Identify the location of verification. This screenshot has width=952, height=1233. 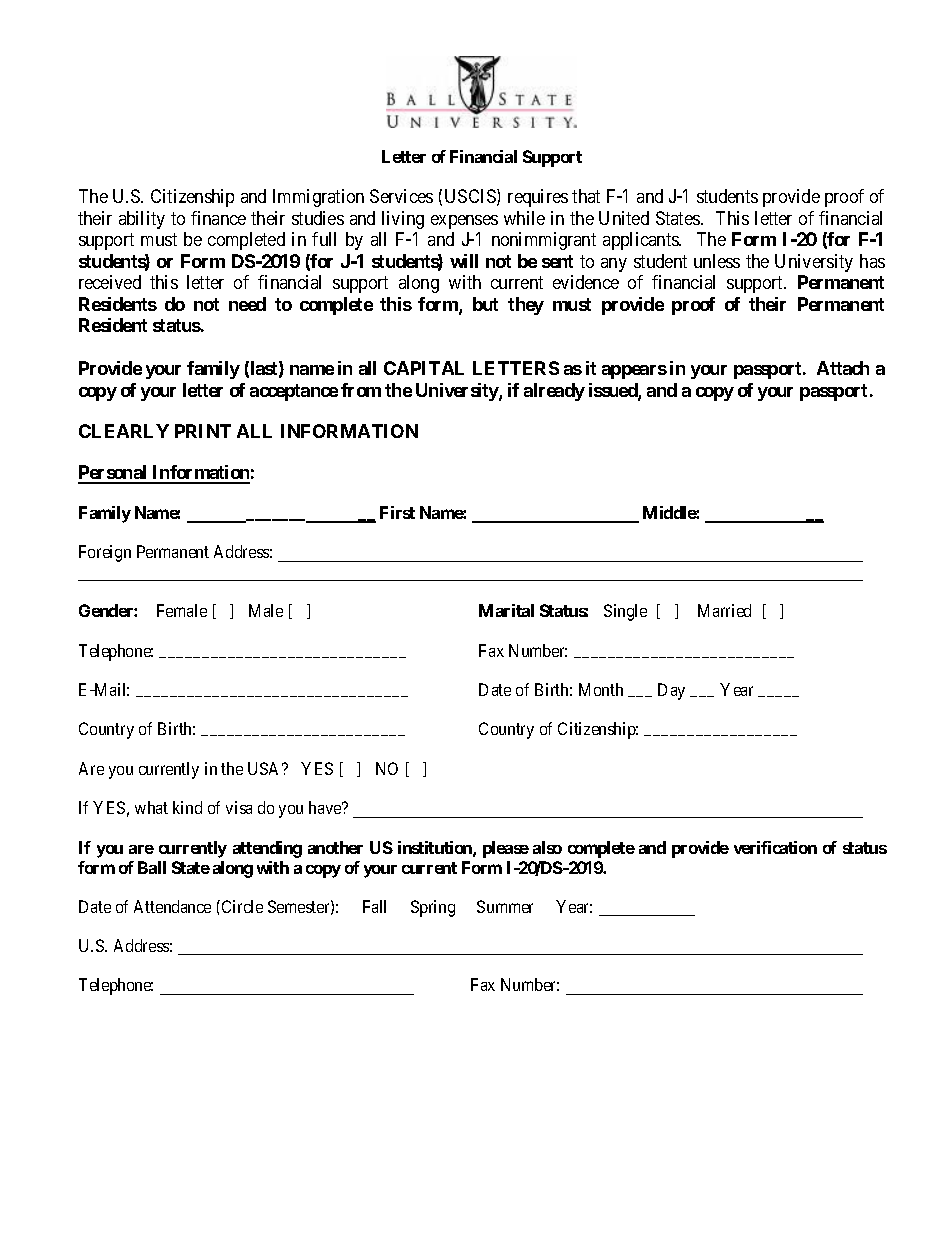
(775, 847).
